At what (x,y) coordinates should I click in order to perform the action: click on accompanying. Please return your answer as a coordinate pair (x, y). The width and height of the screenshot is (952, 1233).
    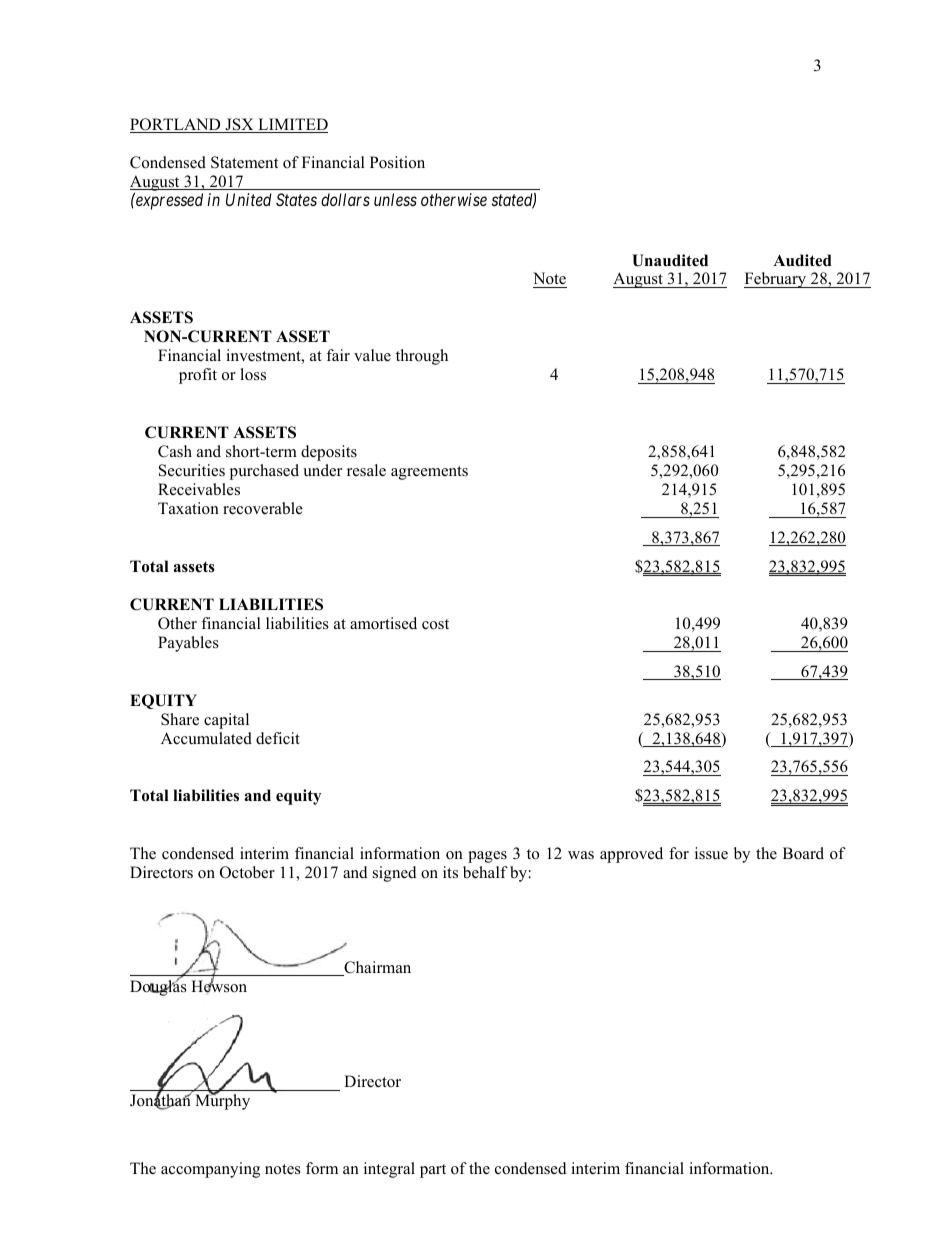
    Looking at the image, I should click on (210, 1170).
